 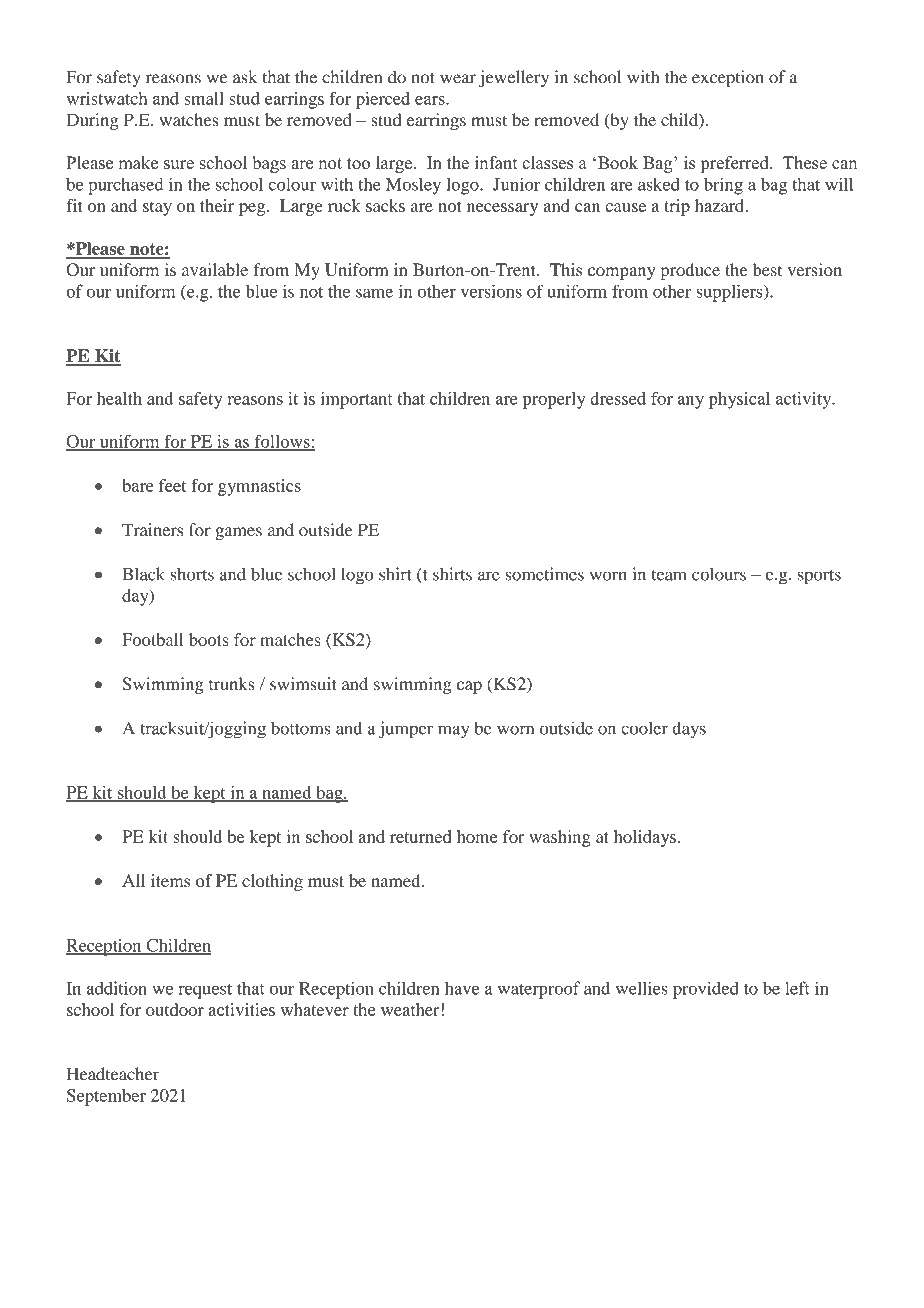 What do you see at coordinates (477, 836) in the document?
I see `home` at bounding box center [477, 836].
